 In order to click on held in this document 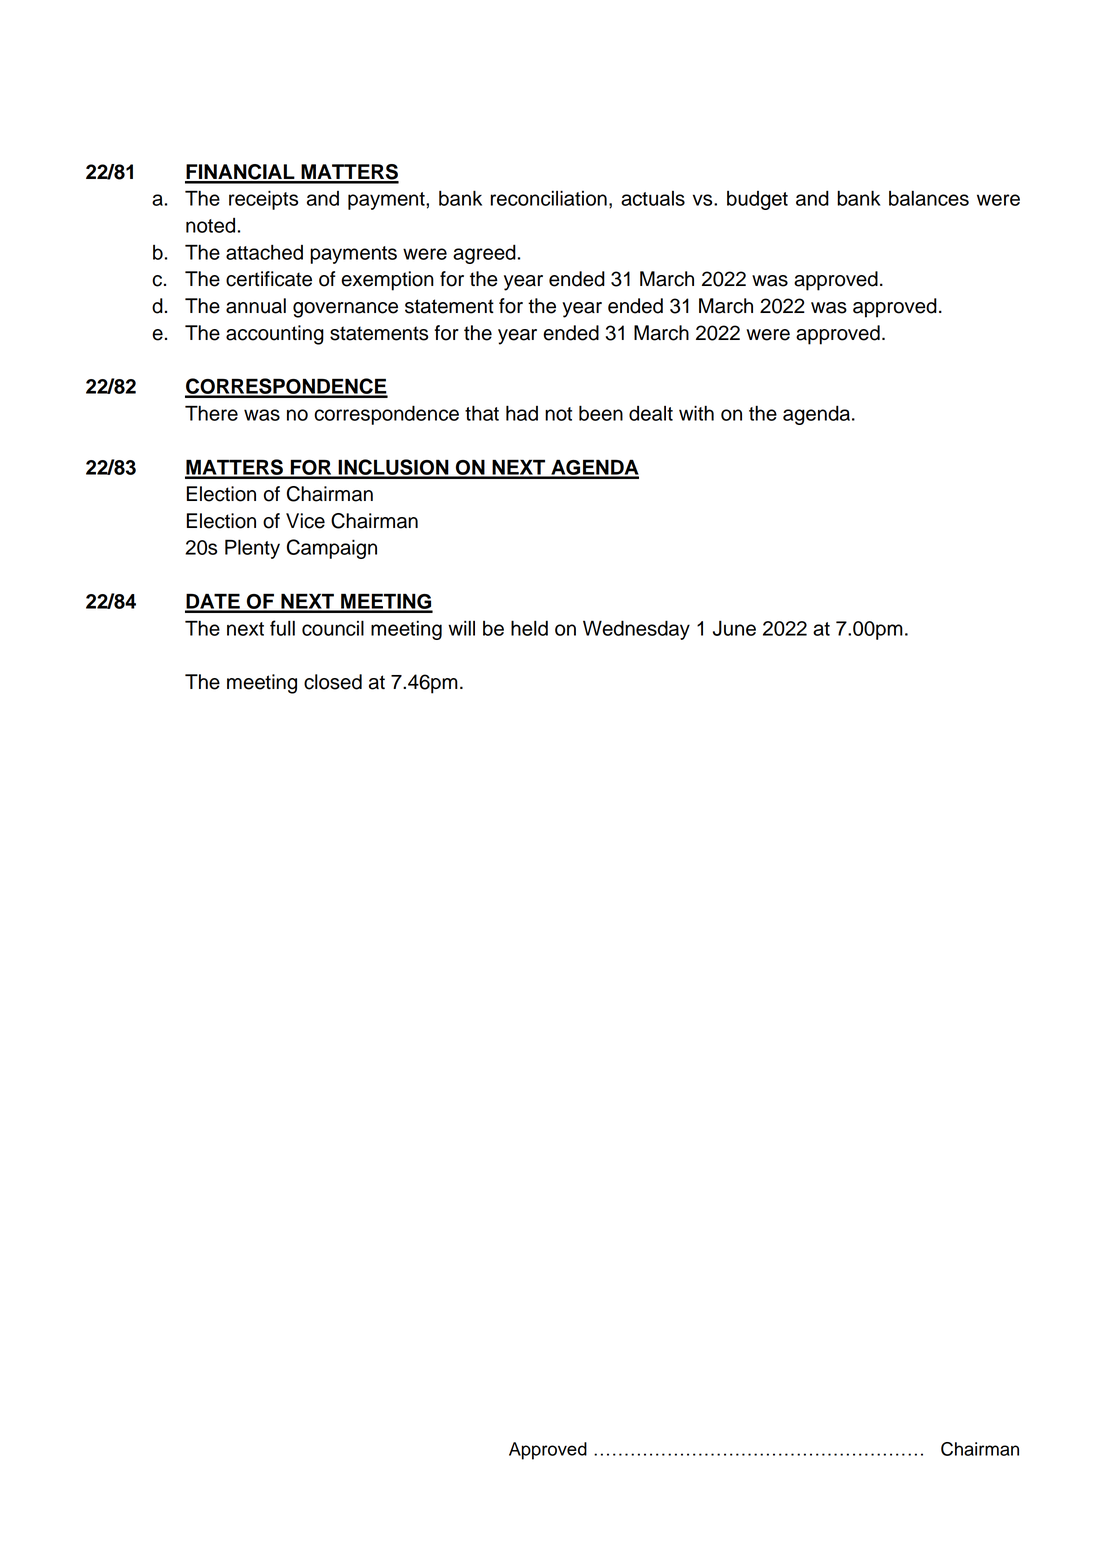, I will do `click(529, 628)`.
